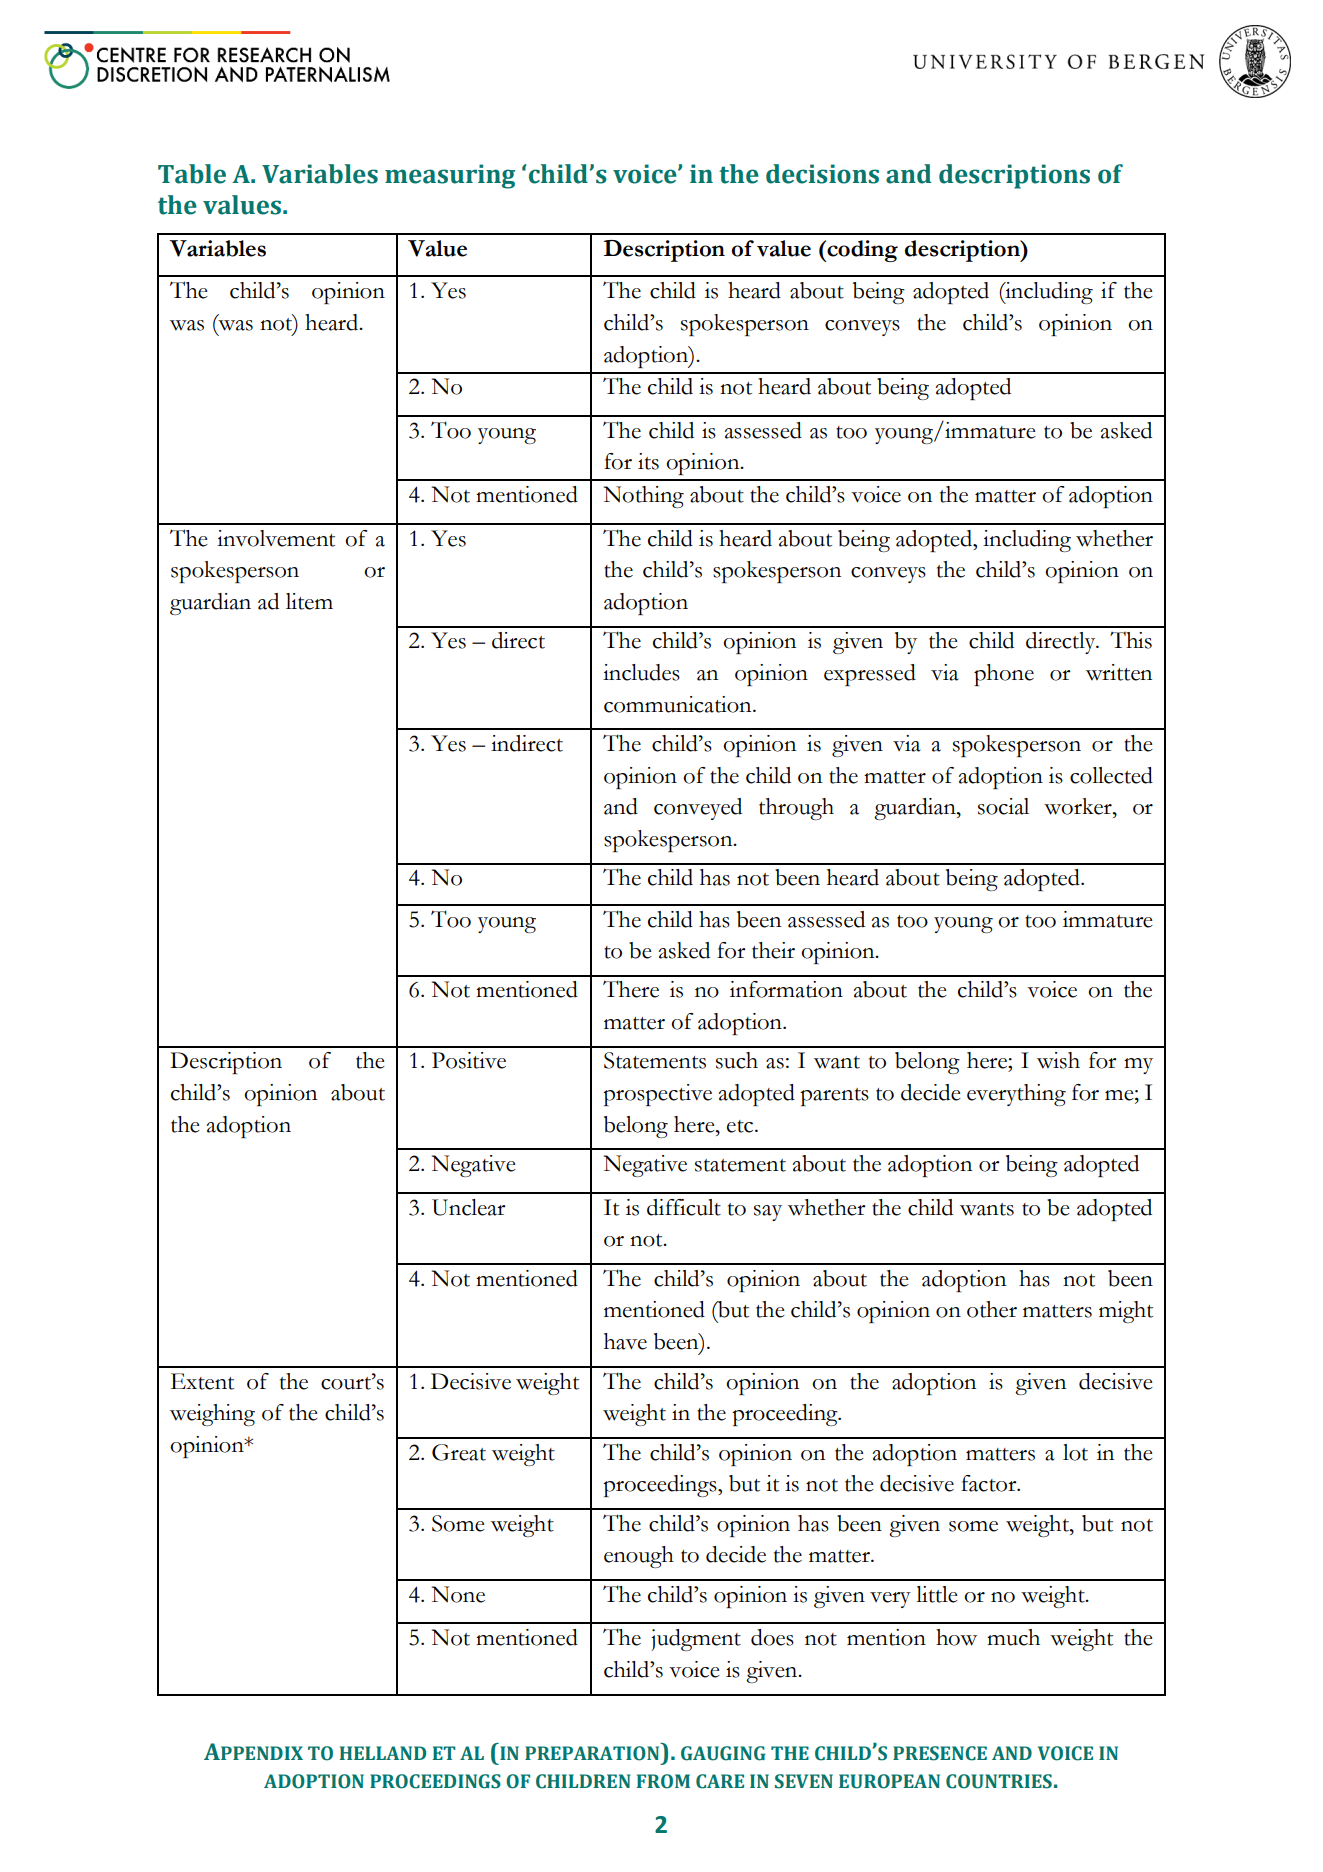 Image resolution: width=1323 pixels, height=1872 pixels. What do you see at coordinates (1058, 1060) in the image?
I see `wish` at bounding box center [1058, 1060].
